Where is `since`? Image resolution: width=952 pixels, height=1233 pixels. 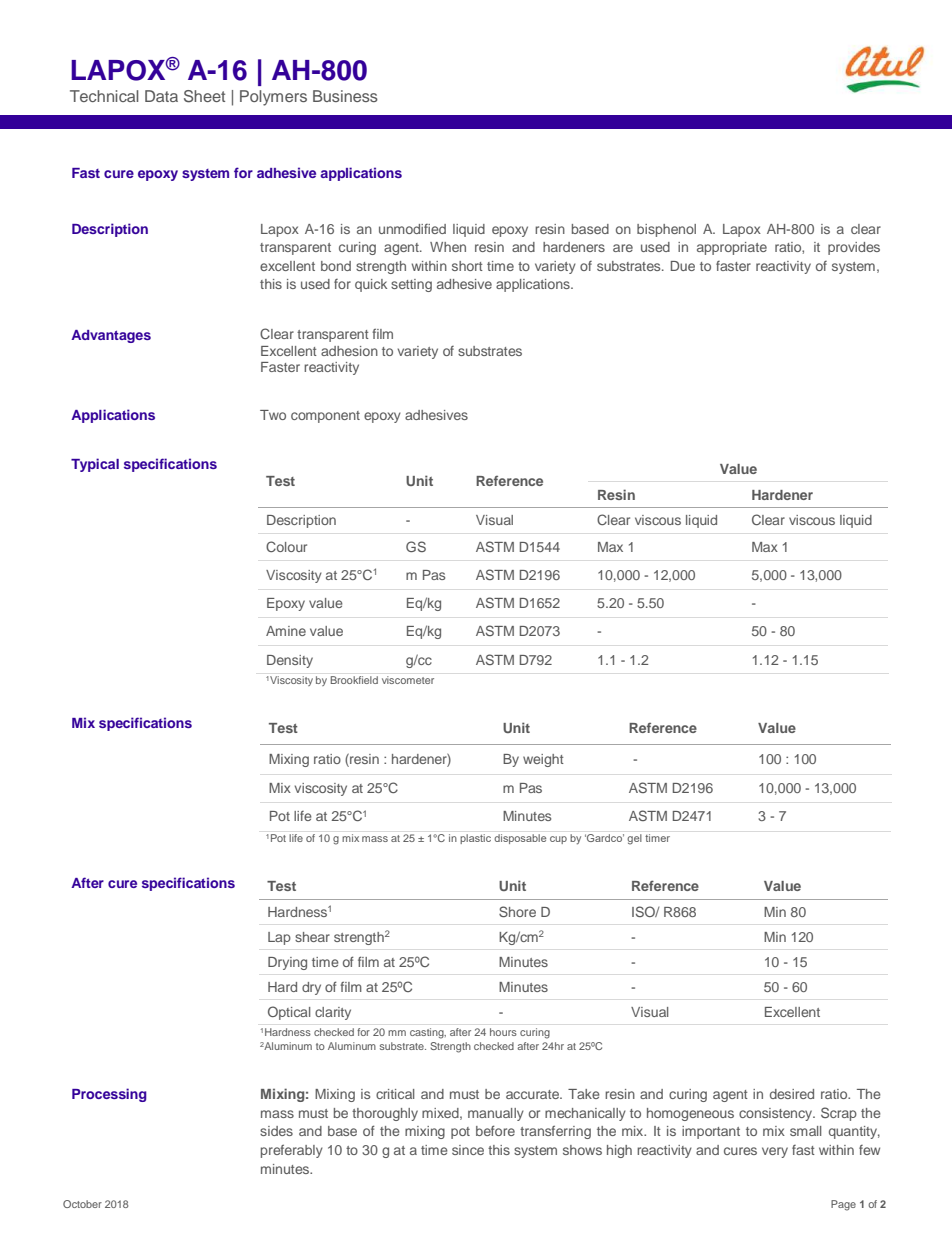 since is located at coordinates (468, 1150).
